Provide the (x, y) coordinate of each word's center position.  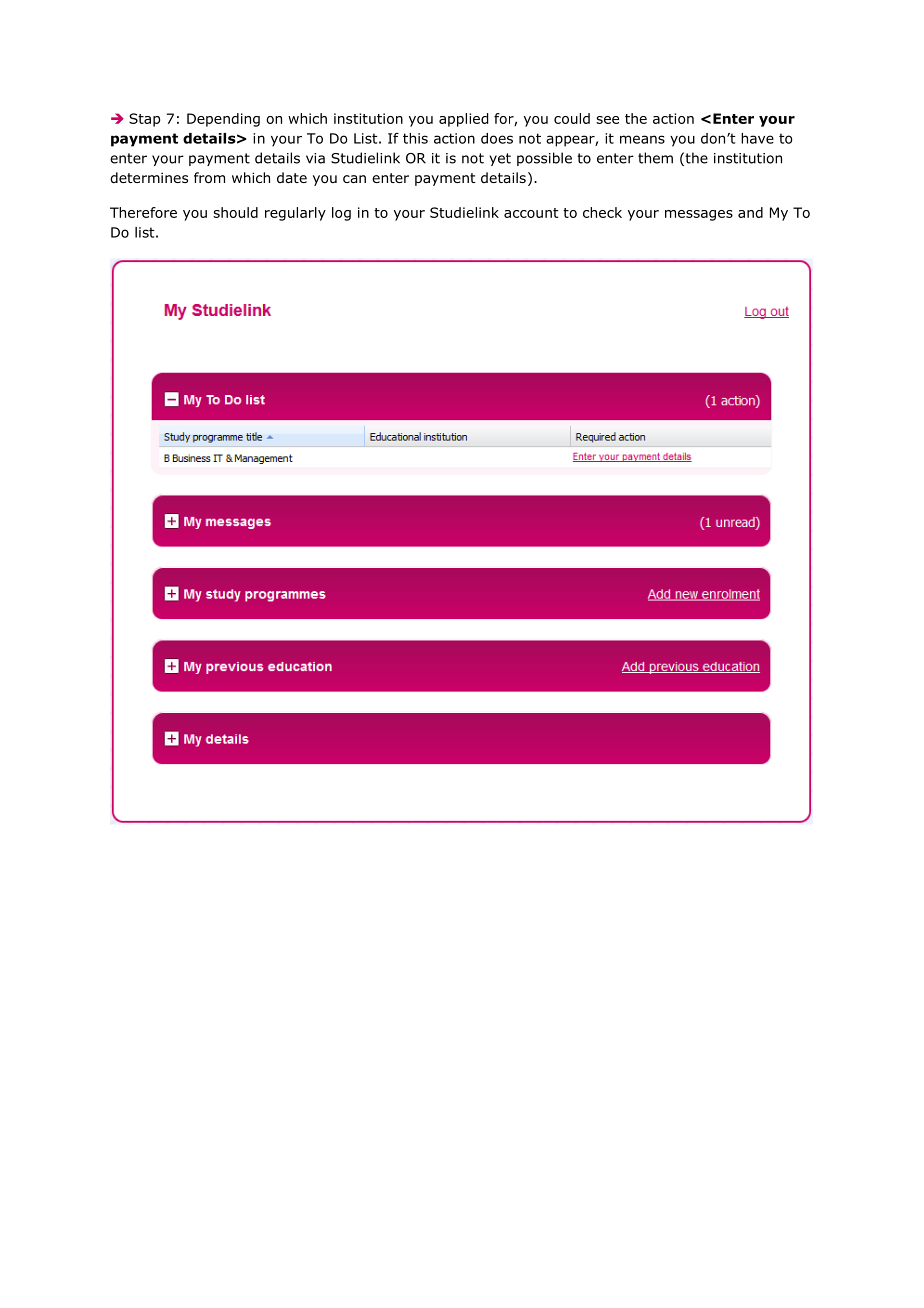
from (209, 178)
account (531, 213)
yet (500, 159)
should (235, 212)
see (607, 120)
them (655, 158)
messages (699, 215)
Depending (223, 120)
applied (463, 120)
